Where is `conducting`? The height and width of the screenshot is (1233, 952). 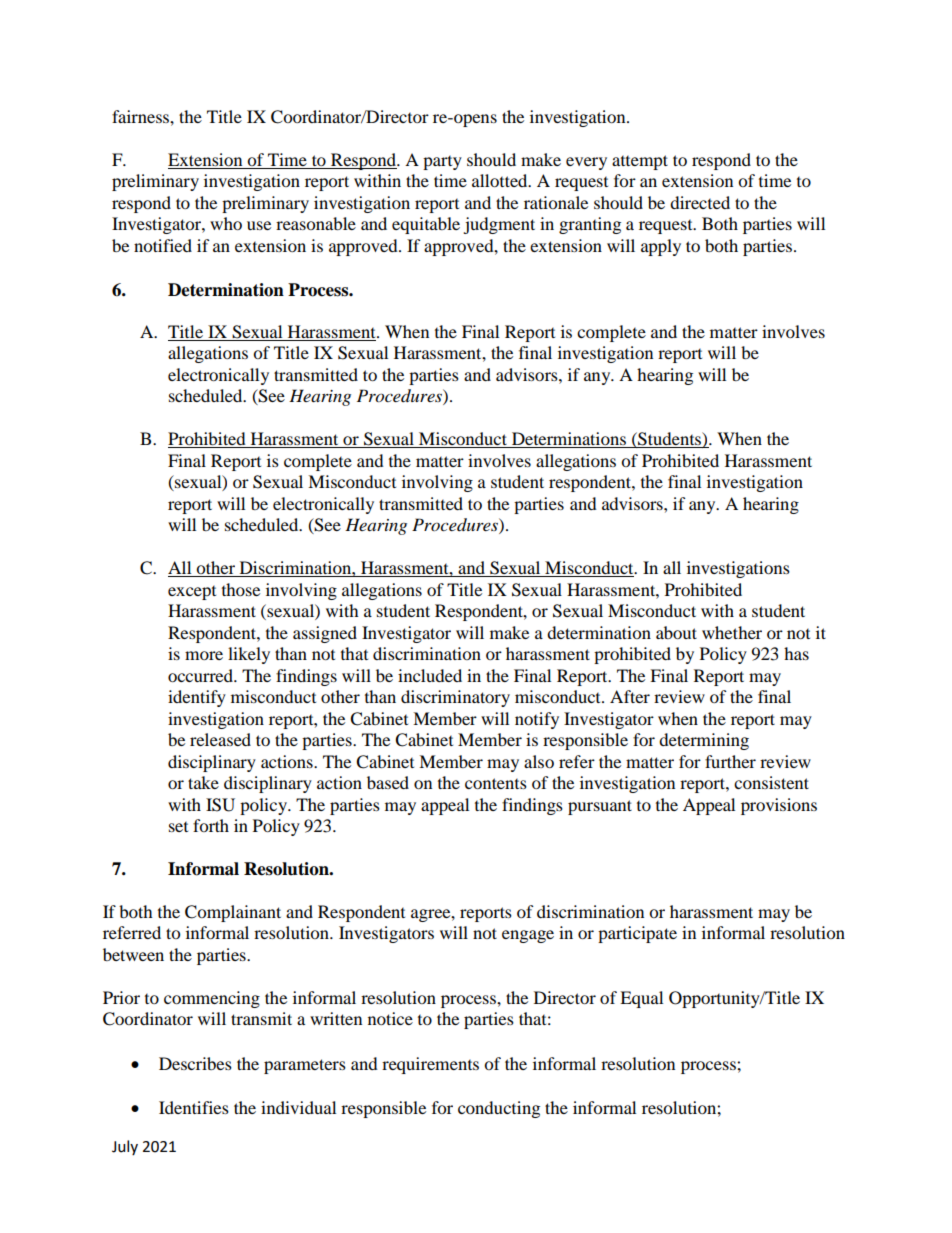 conducting is located at coordinates (499, 1109).
